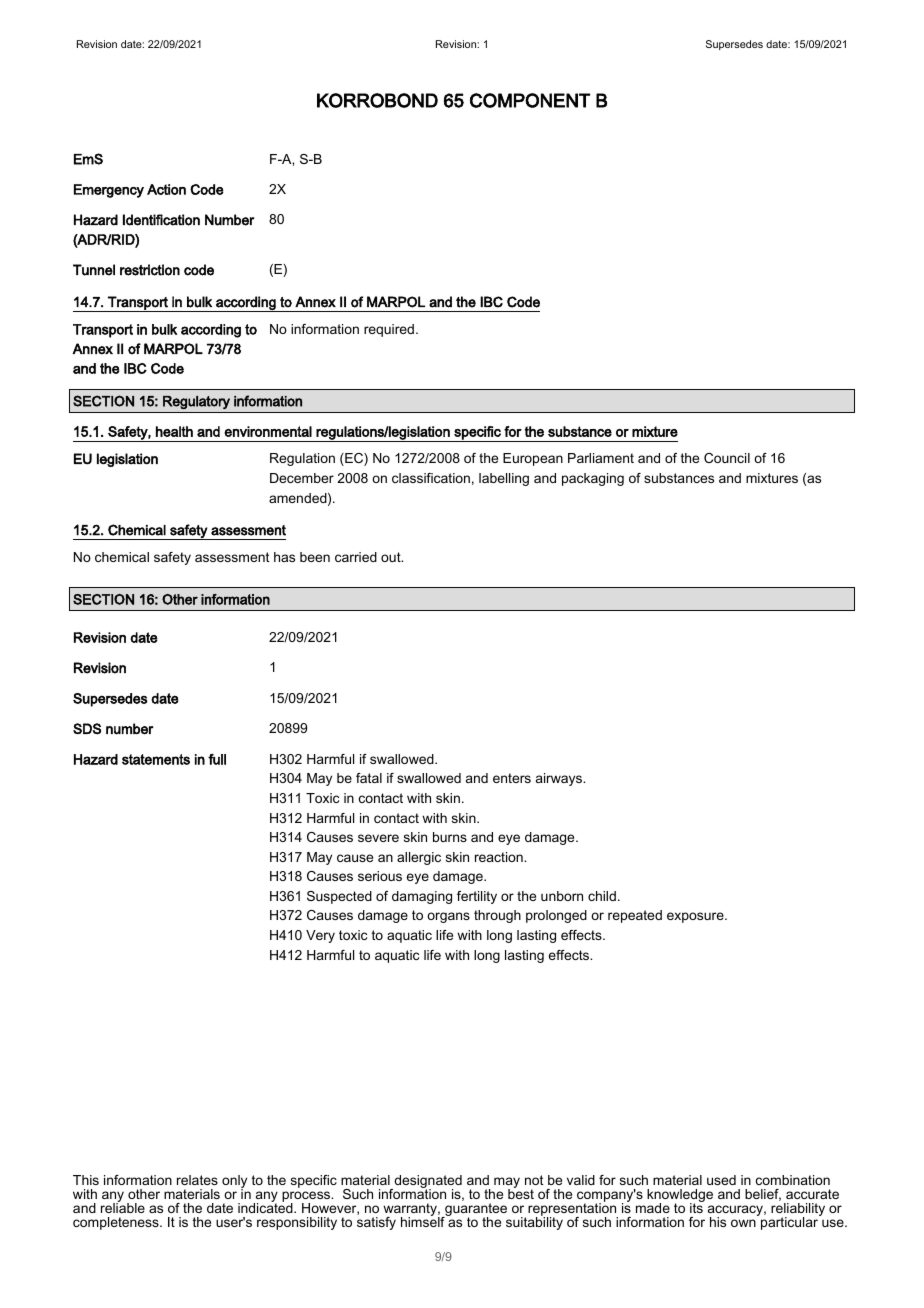 This screenshot has width=924, height=1308. Describe the element at coordinates (109, 191) in the screenshot. I see `Emergency` at that location.
